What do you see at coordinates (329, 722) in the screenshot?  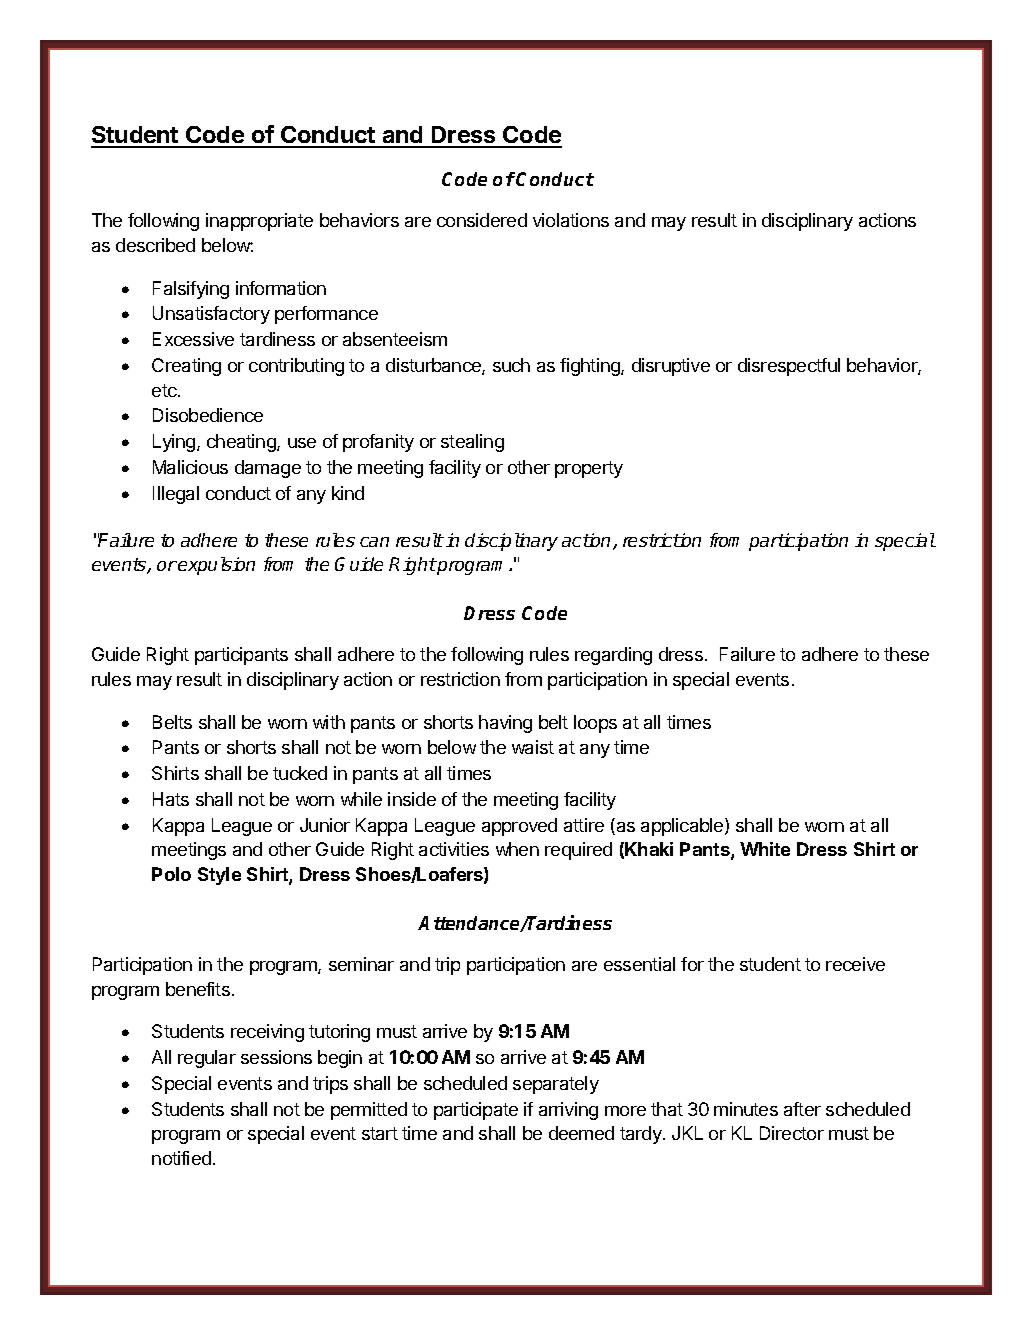 I see `with` at bounding box center [329, 722].
